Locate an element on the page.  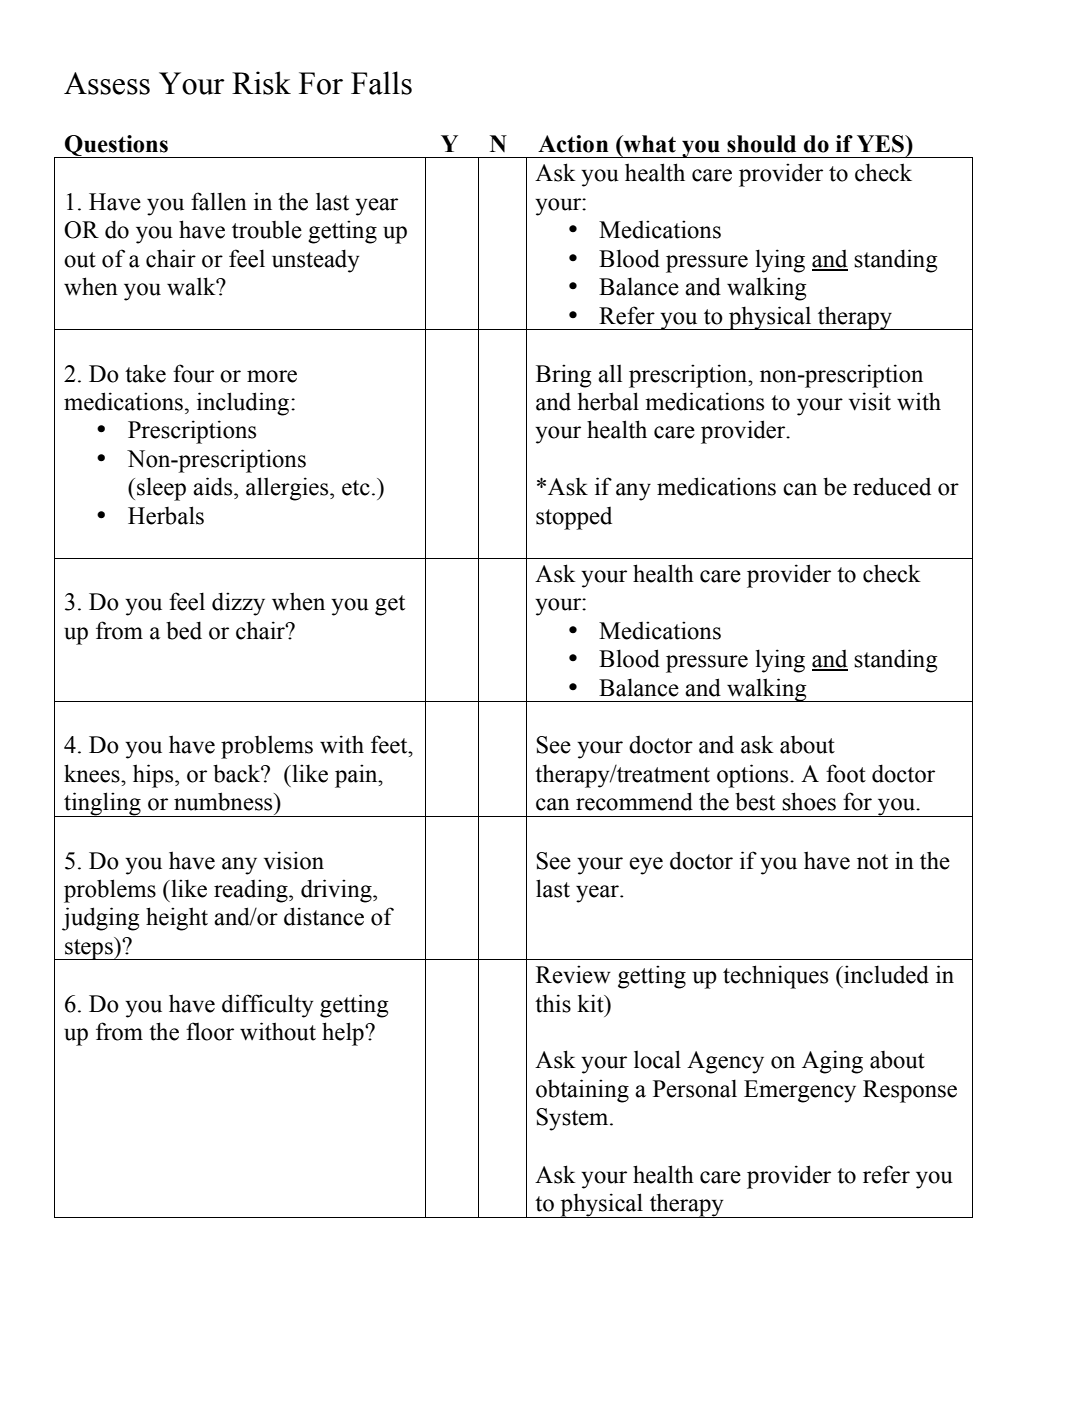
Action is located at coordinates (573, 144).
